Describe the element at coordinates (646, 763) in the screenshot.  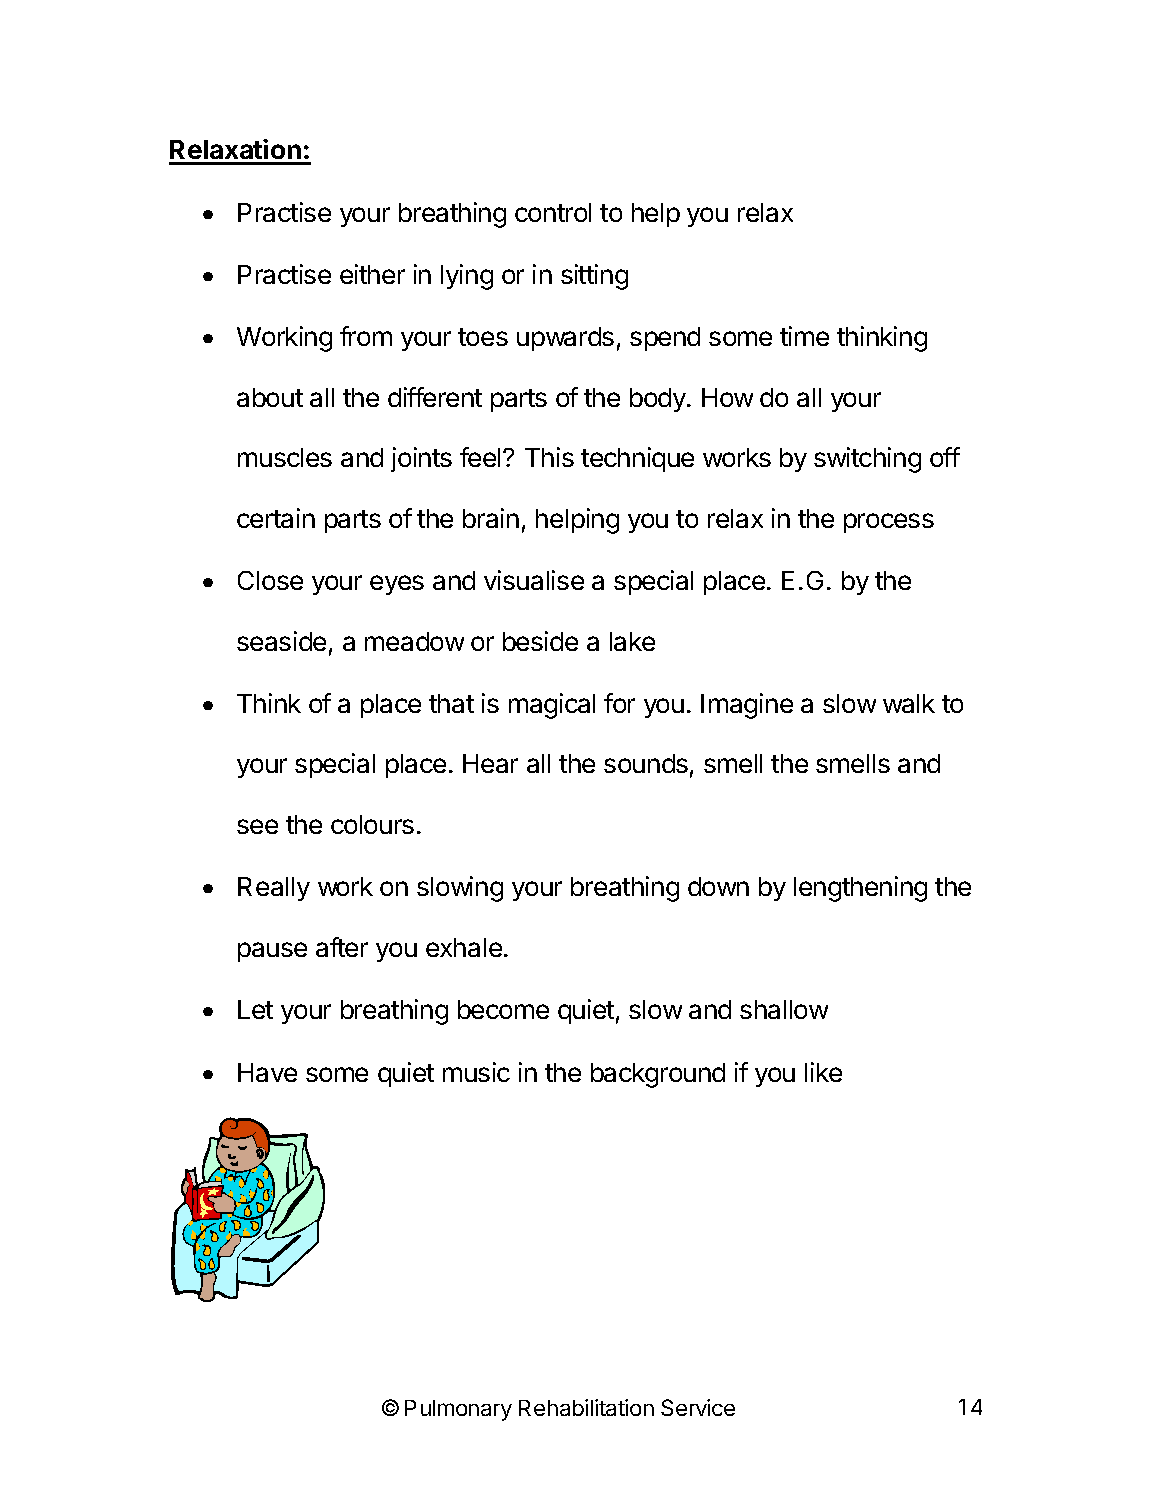
I see `sounds` at that location.
